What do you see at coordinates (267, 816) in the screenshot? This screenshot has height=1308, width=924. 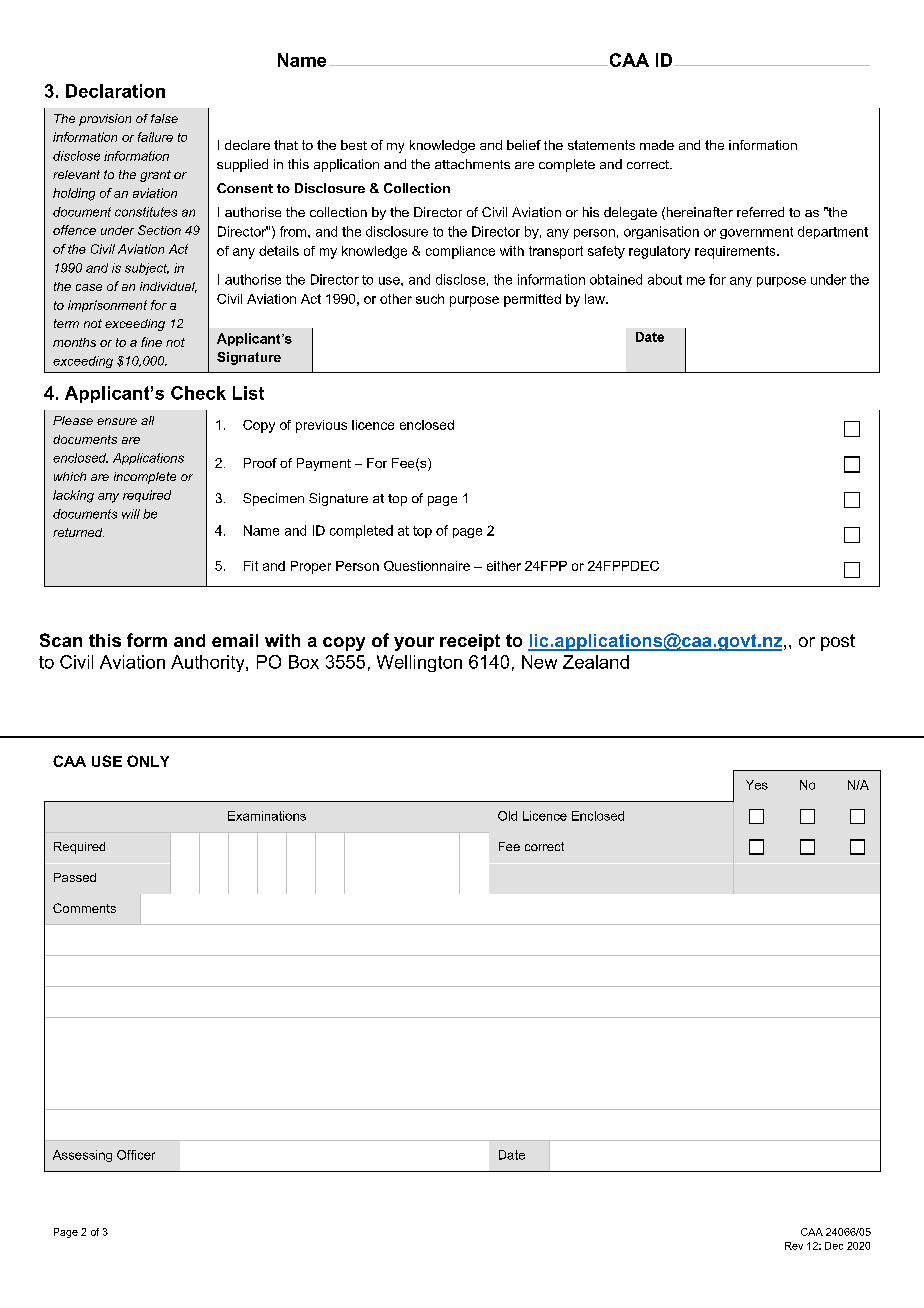 I see `Examinations` at bounding box center [267, 816].
